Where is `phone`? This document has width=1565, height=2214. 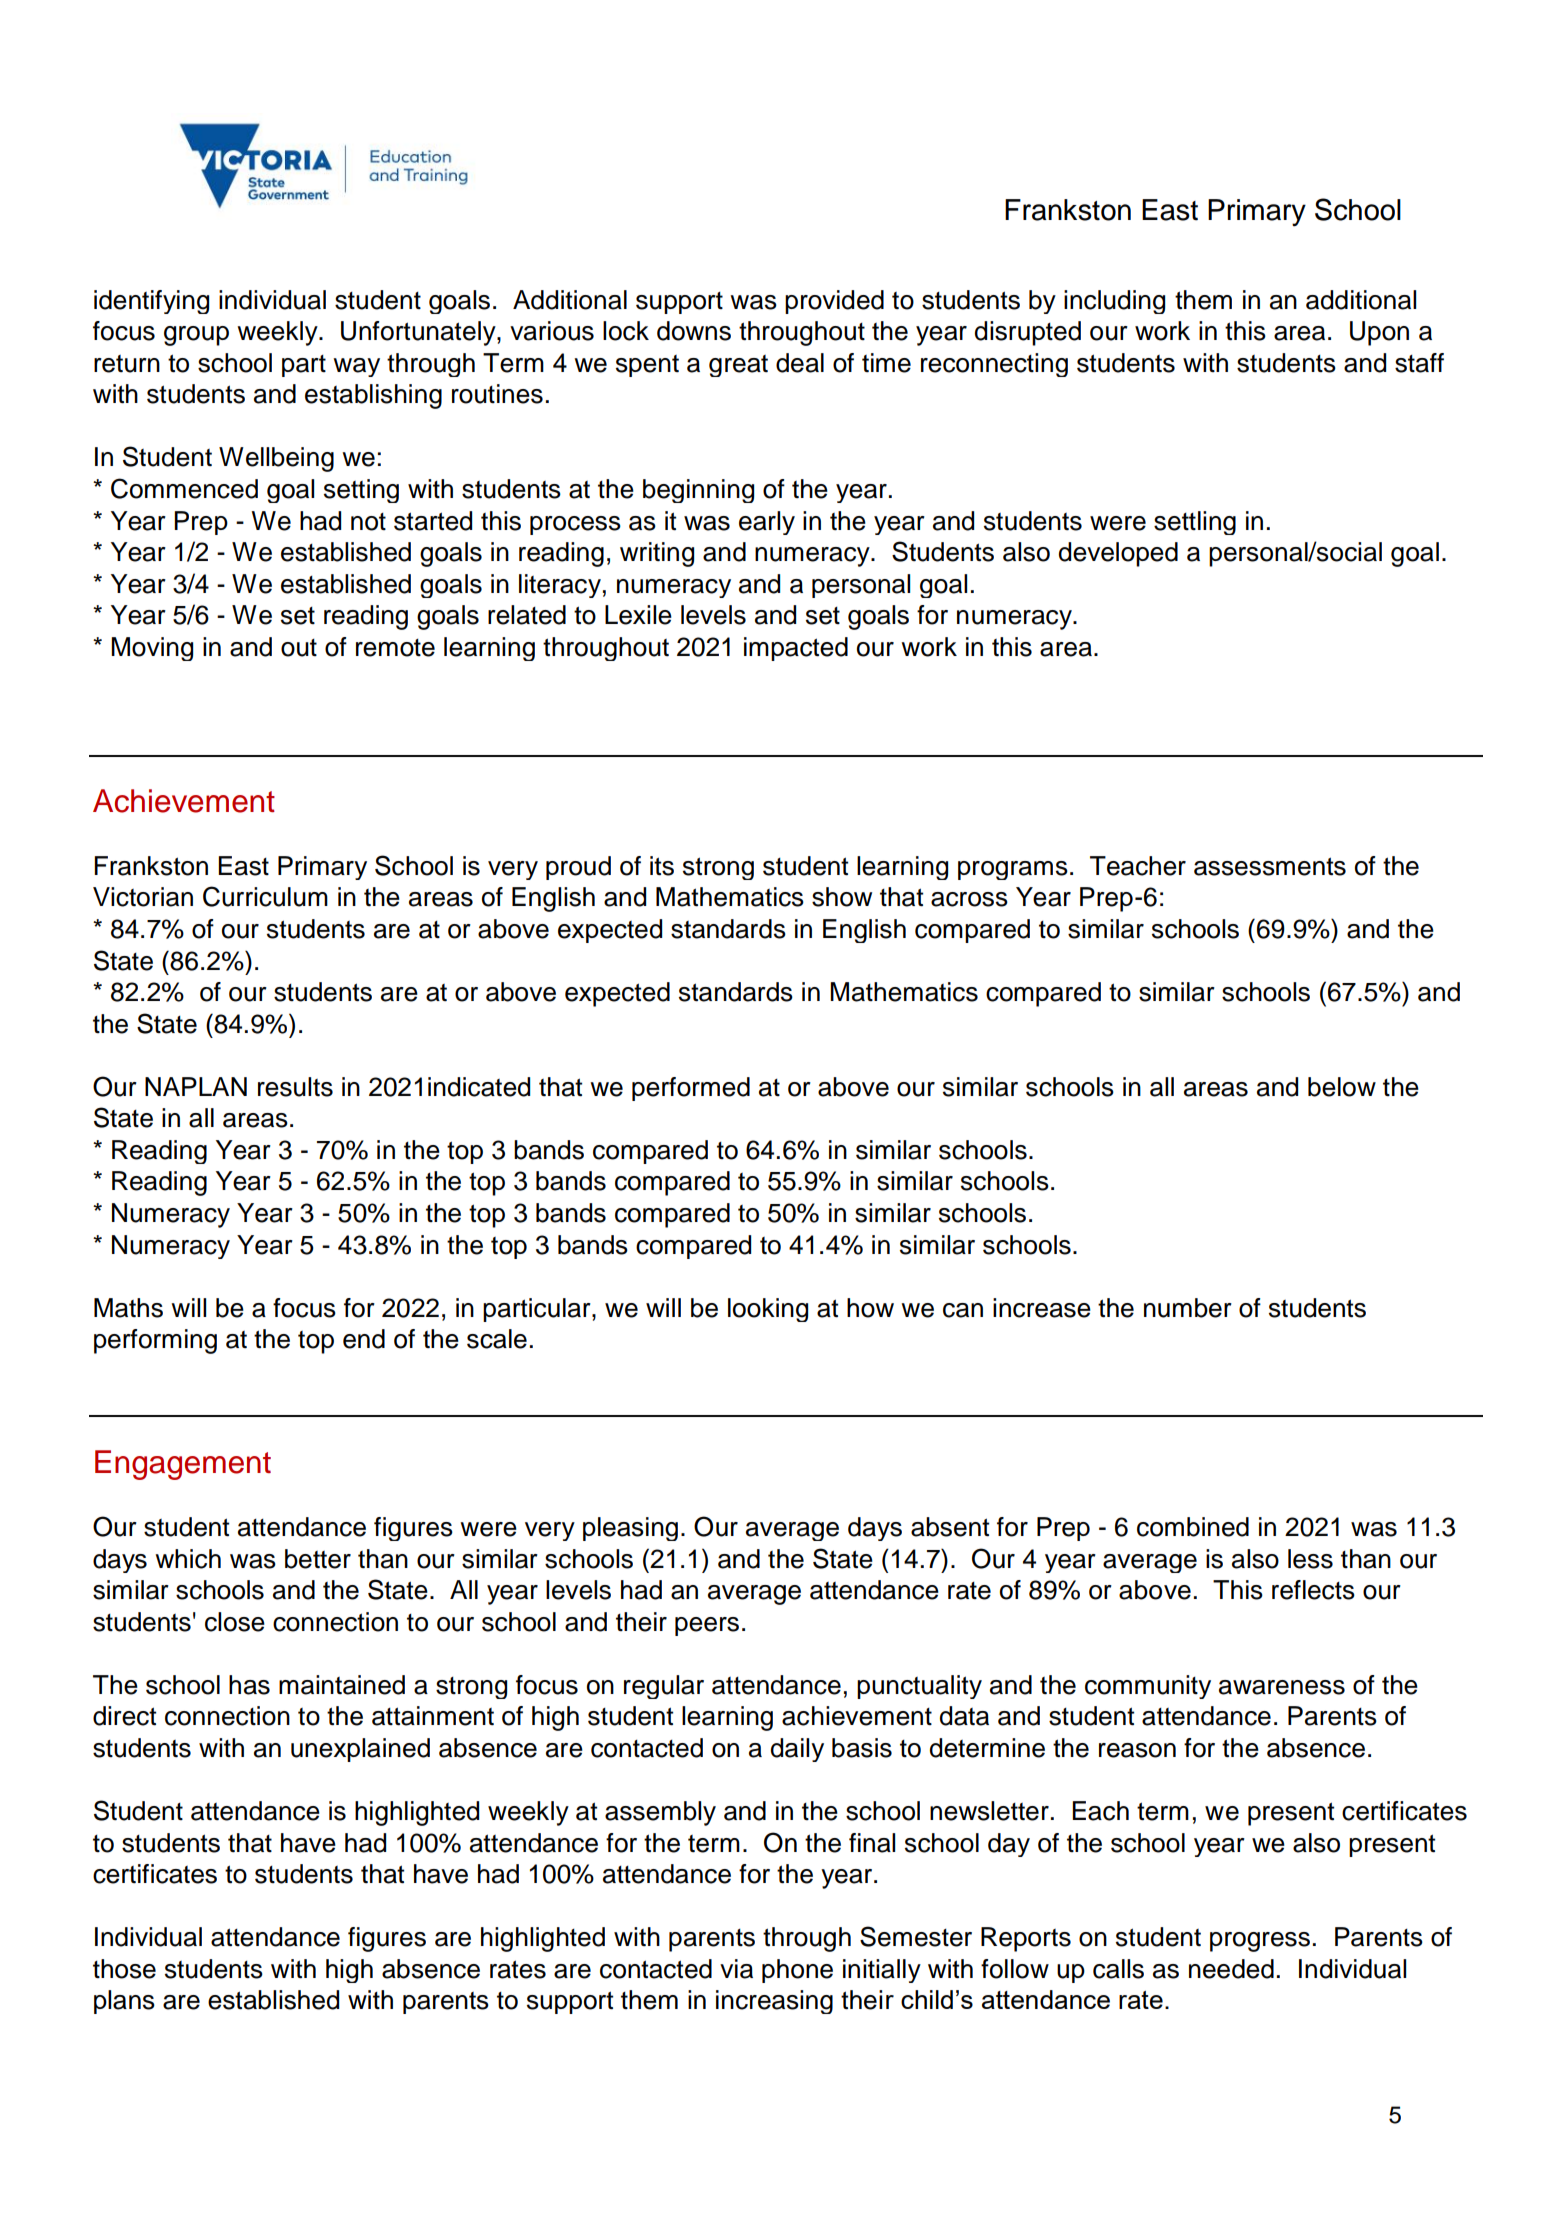 phone is located at coordinates (797, 1971).
